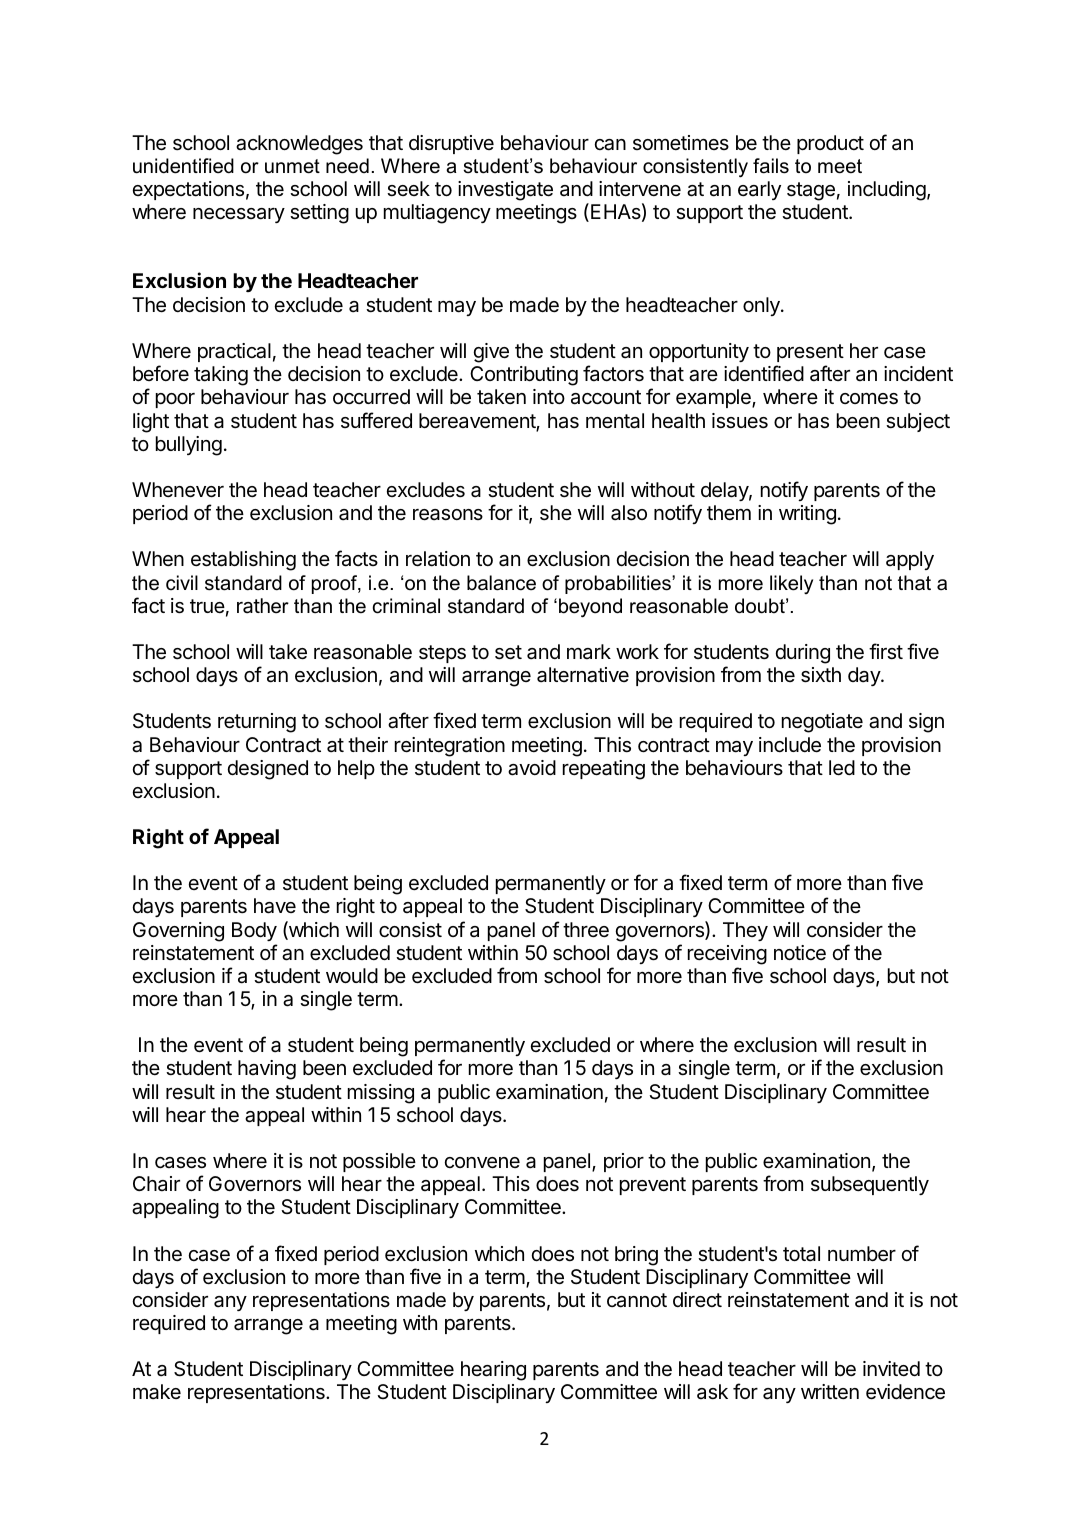  I want to click on balance, so click(501, 583).
